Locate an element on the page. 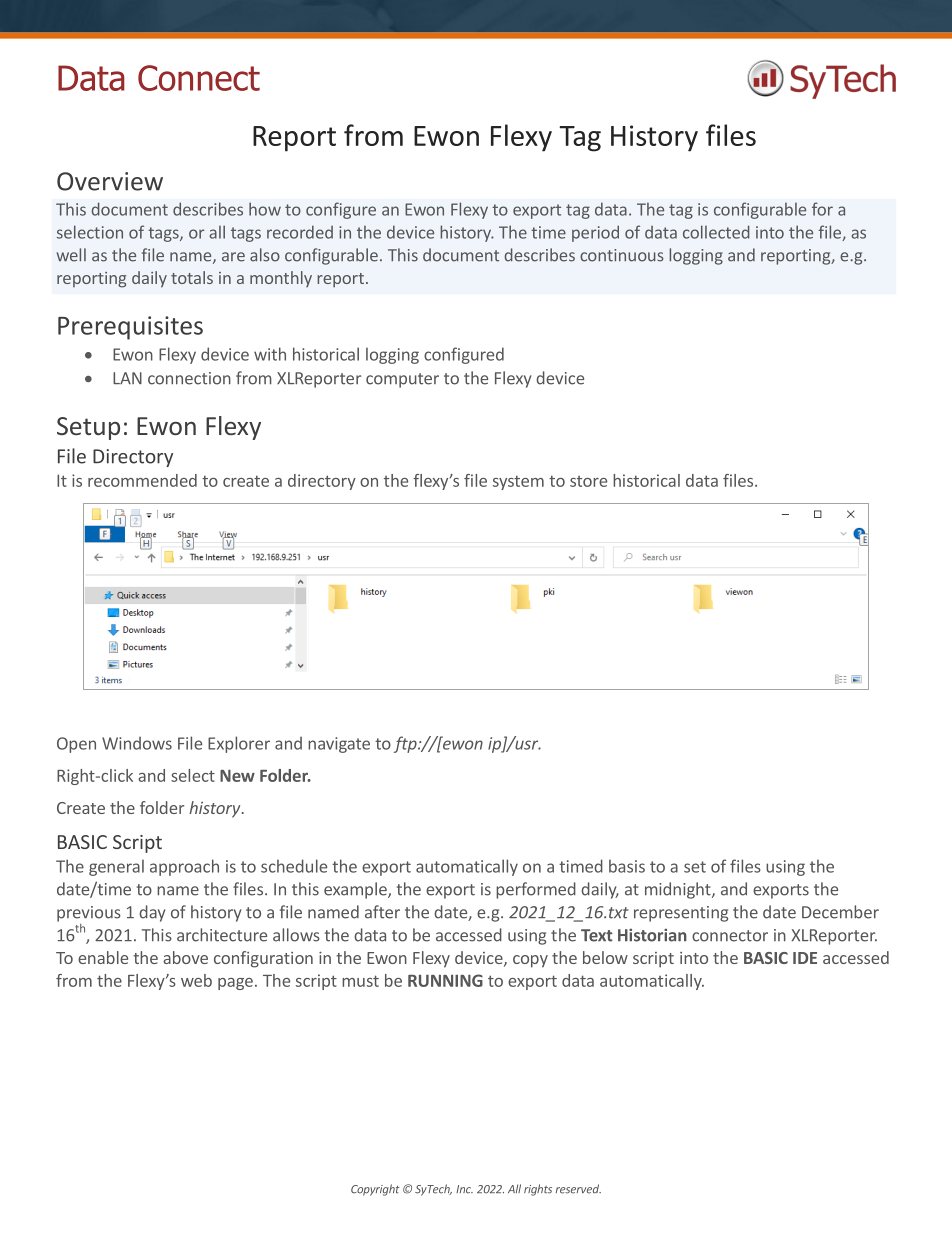 Image resolution: width=952 pixels, height=1233 pixels. Windows is located at coordinates (137, 743).
